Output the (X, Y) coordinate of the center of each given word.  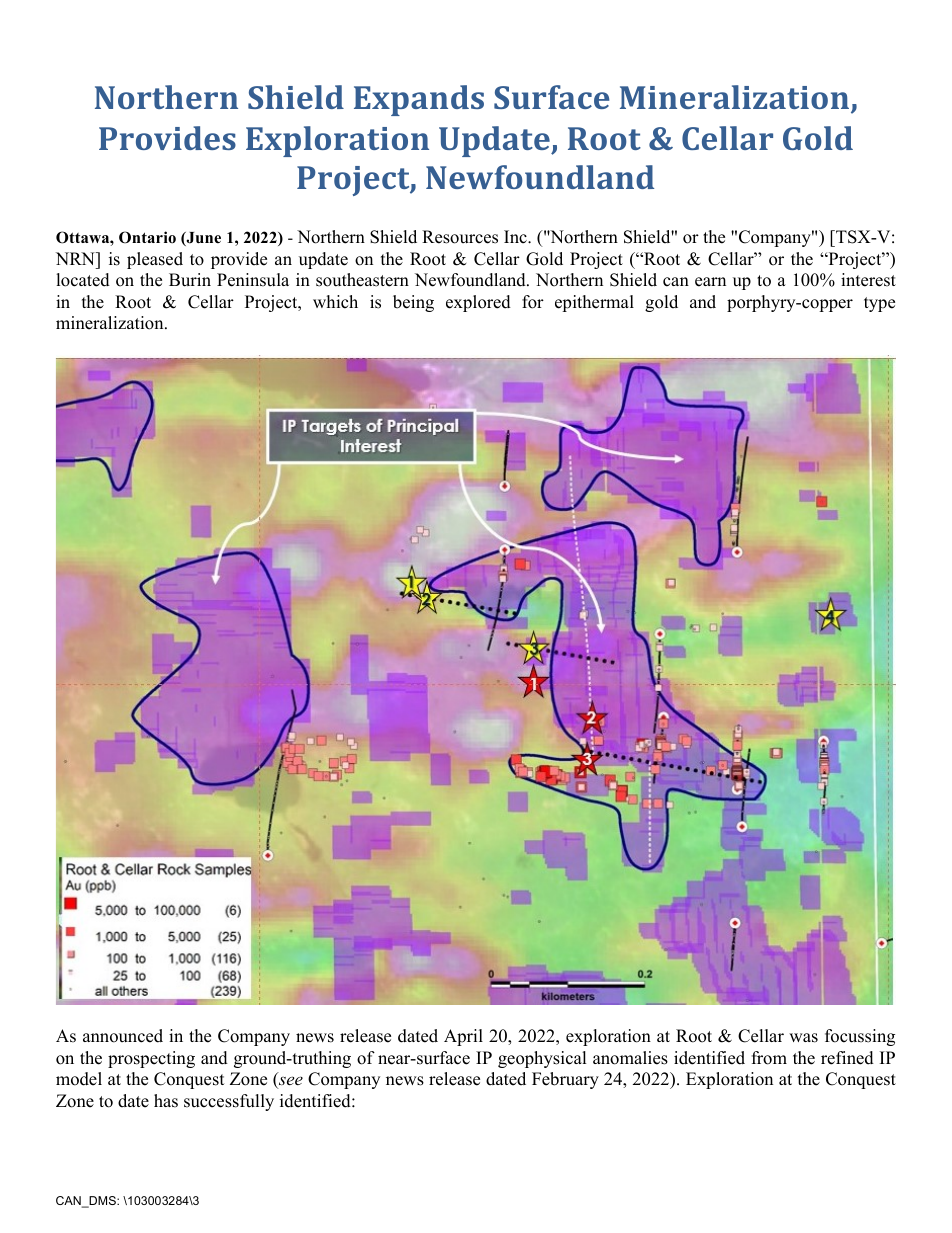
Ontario (147, 237)
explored (478, 303)
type (879, 304)
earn (710, 282)
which (335, 302)
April (463, 1037)
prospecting (151, 1059)
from (769, 1058)
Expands (419, 100)
